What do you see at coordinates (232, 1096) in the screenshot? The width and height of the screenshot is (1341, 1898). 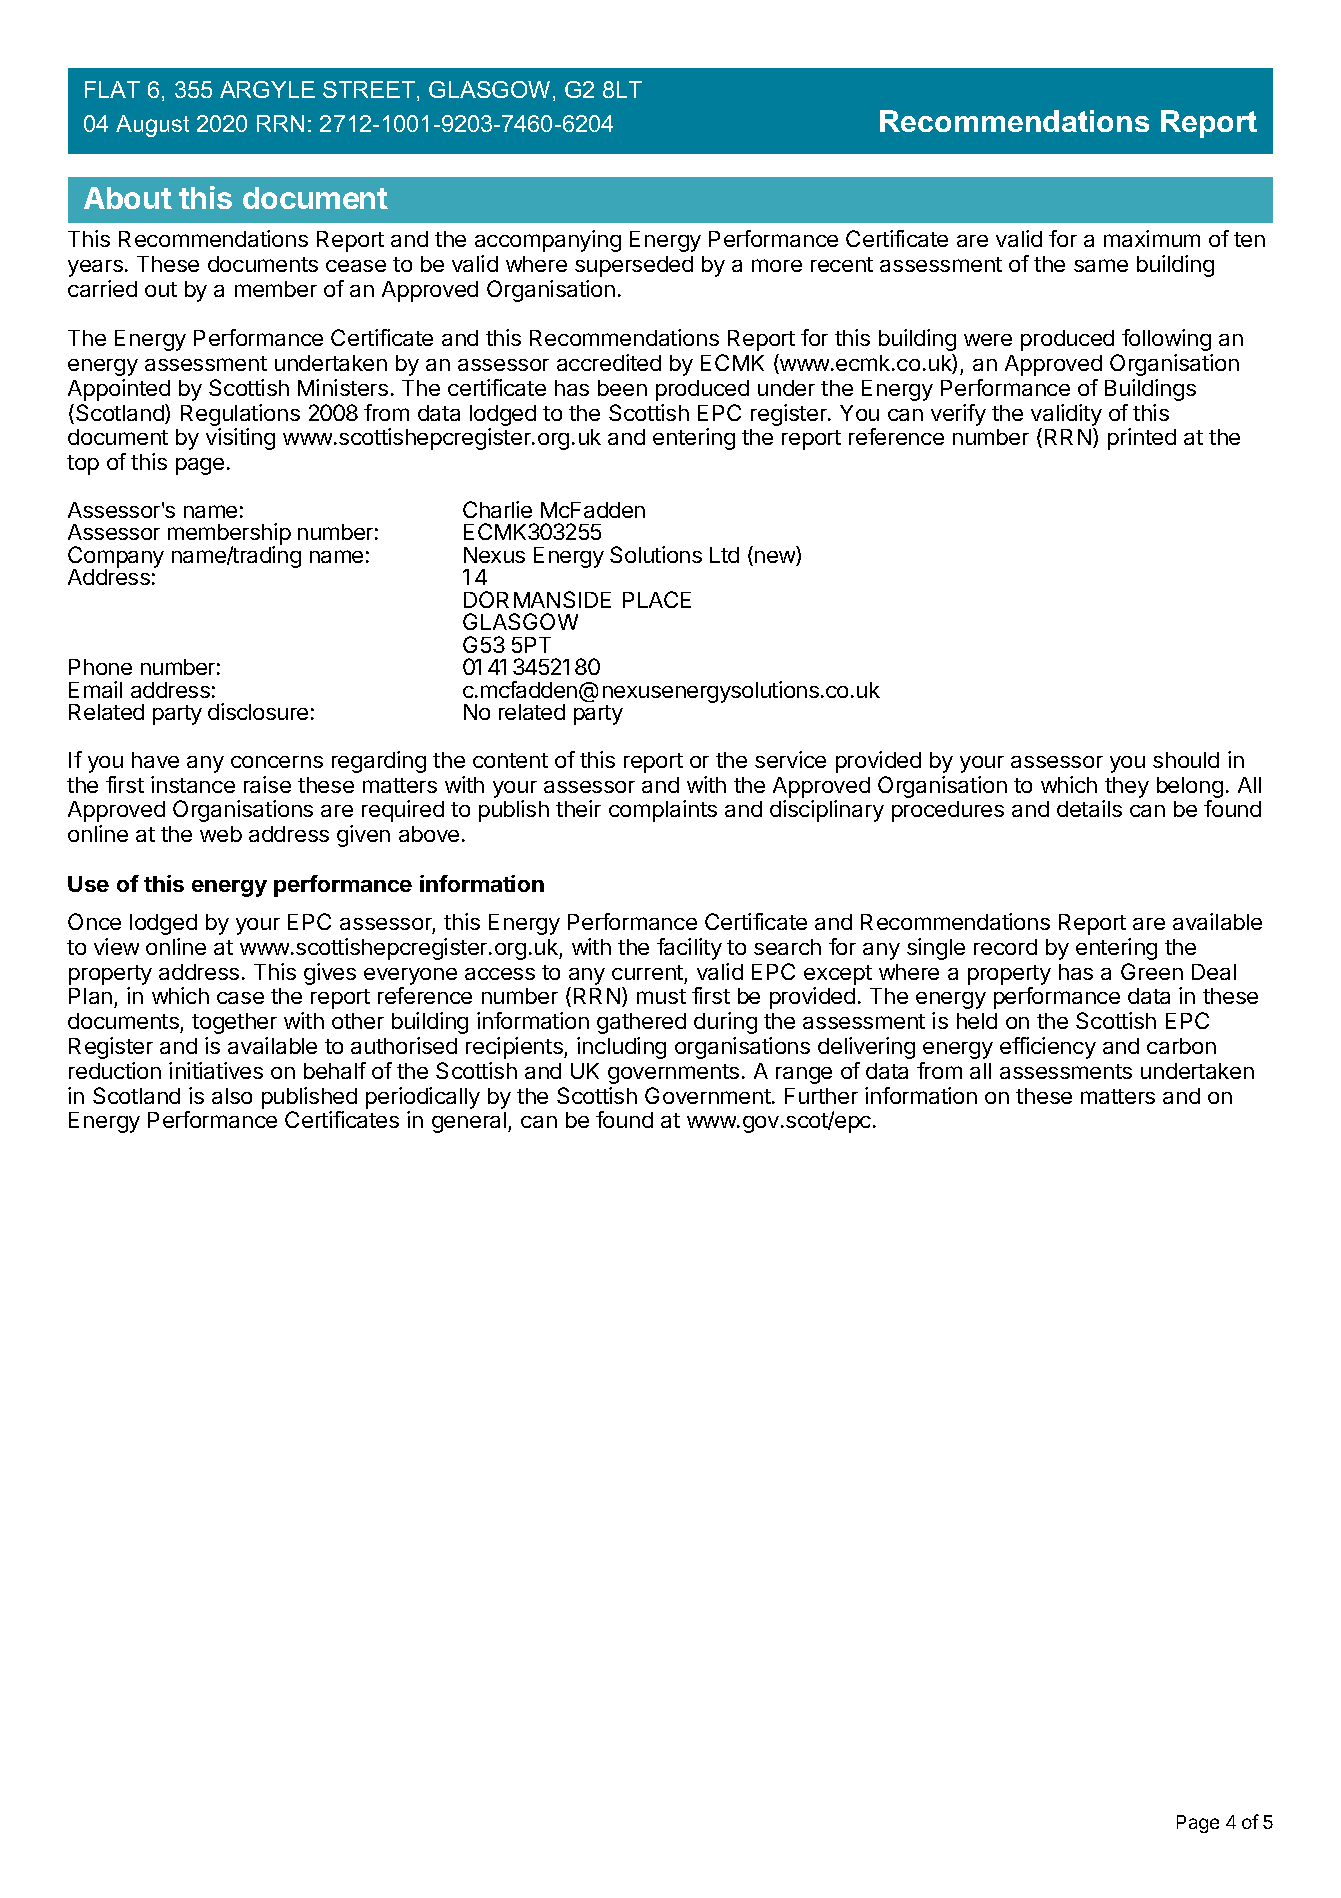 I see `also` at bounding box center [232, 1096].
